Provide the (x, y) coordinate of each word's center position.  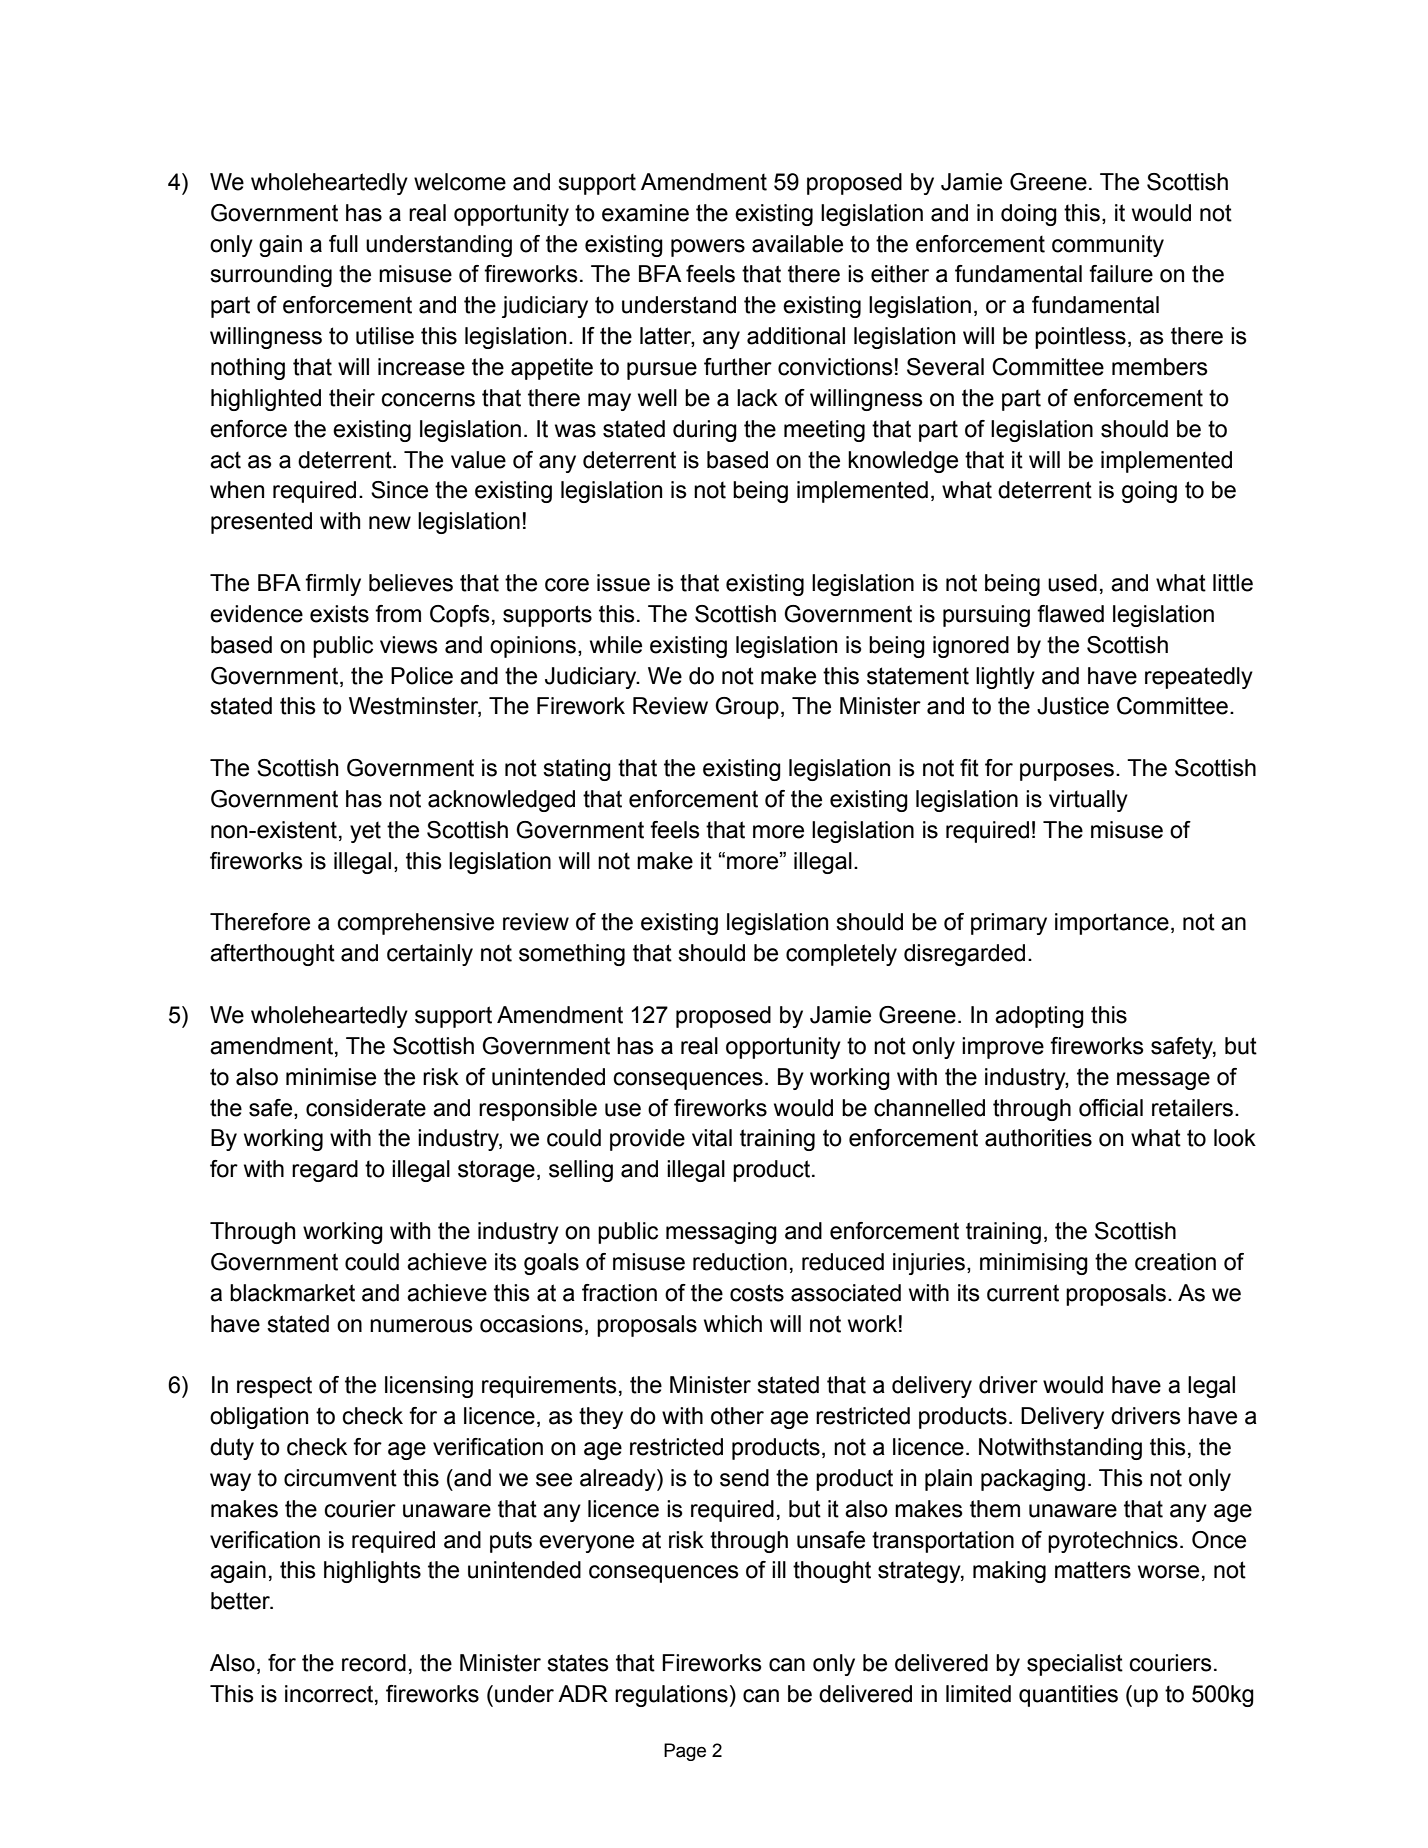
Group (747, 708)
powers (708, 248)
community (1108, 246)
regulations (671, 1696)
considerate (366, 1108)
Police (422, 676)
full (343, 244)
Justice (1073, 706)
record (374, 1663)
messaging (721, 1233)
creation (1175, 1262)
